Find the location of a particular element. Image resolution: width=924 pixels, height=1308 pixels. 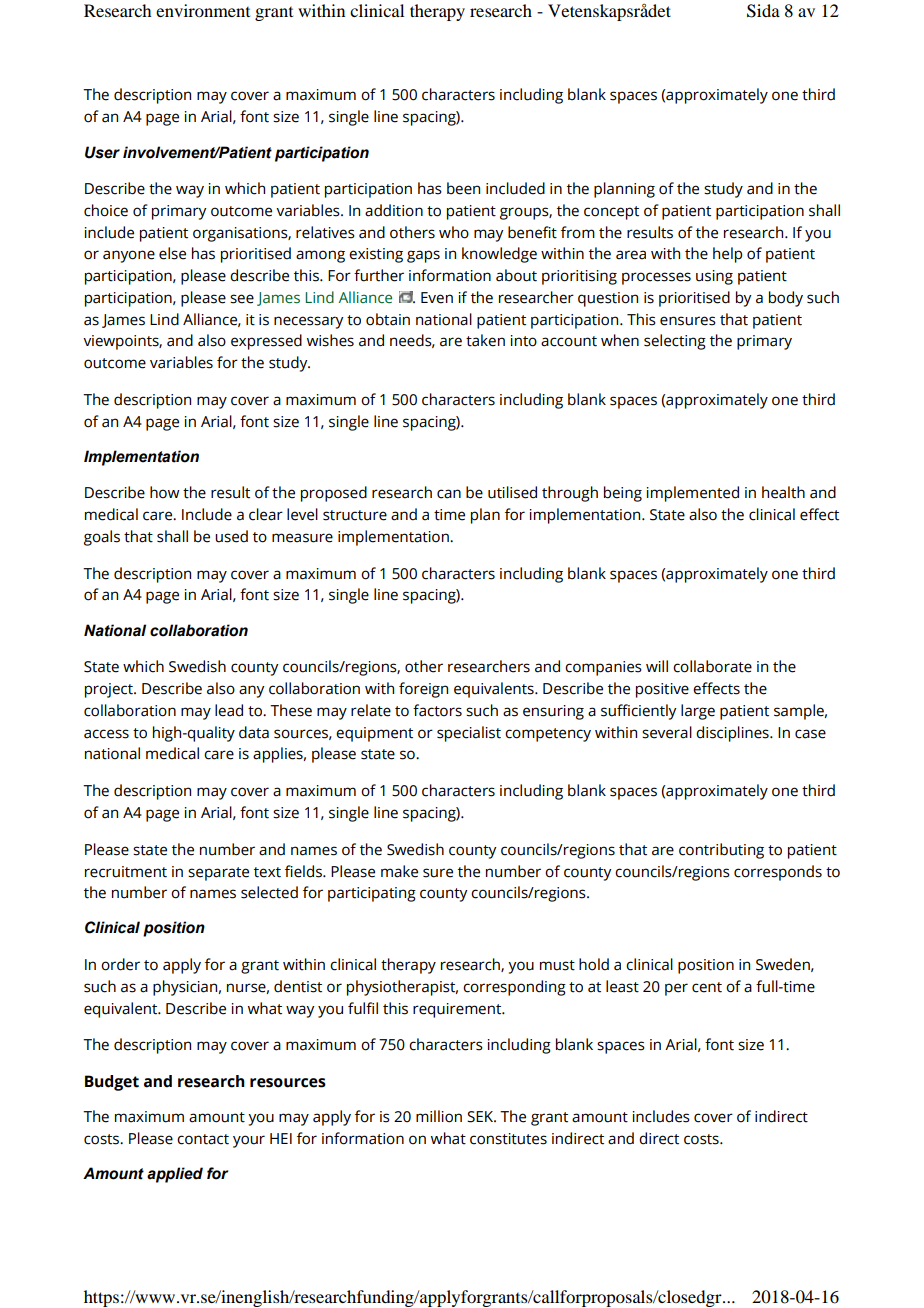

contact is located at coordinates (203, 1139).
